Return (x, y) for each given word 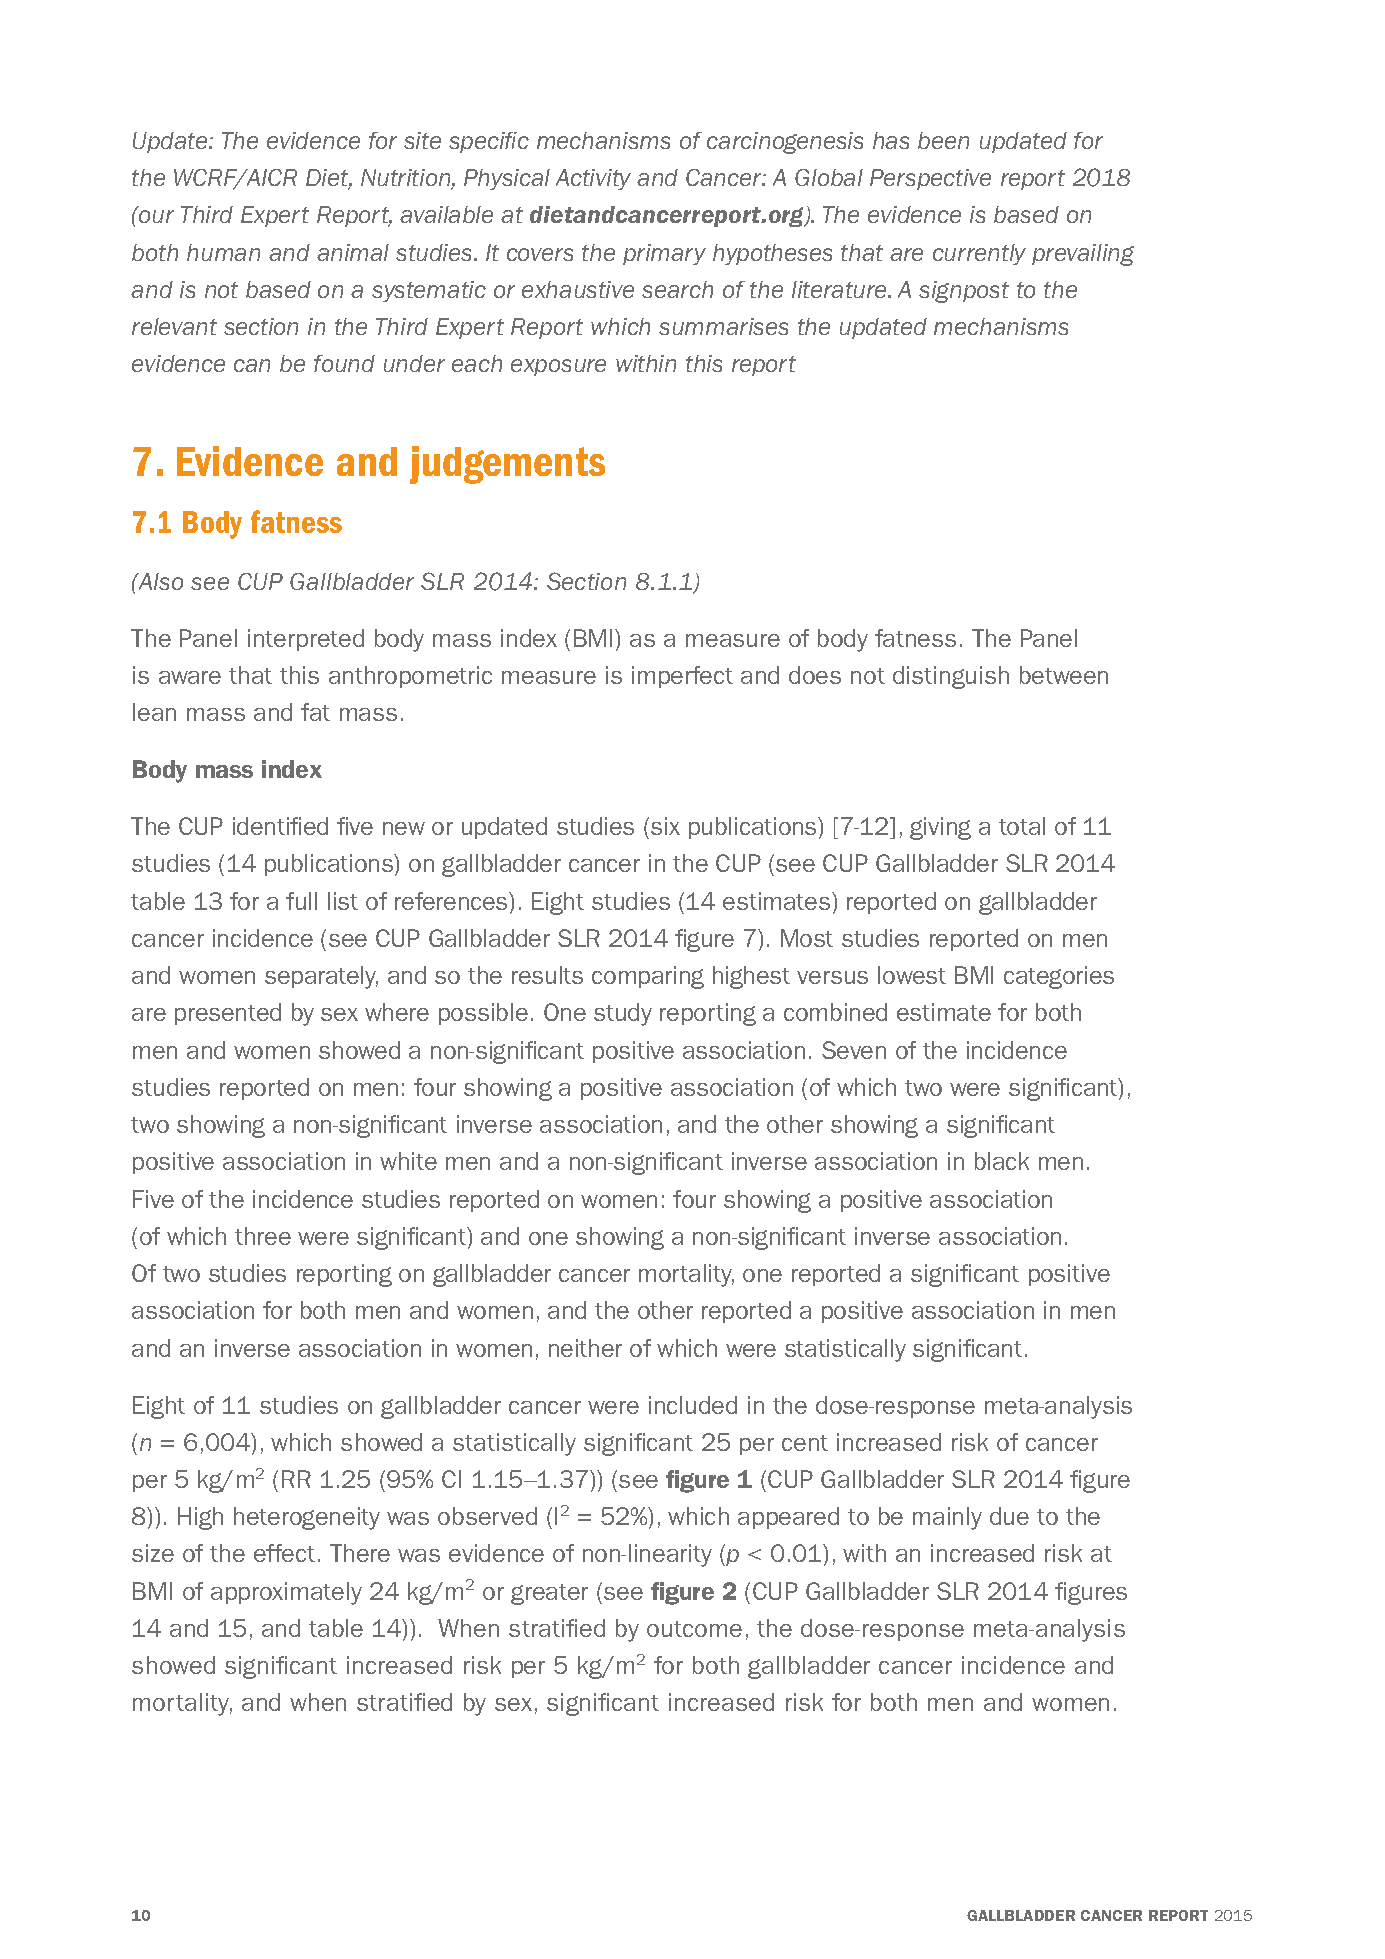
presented (228, 1014)
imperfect (682, 677)
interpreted (306, 640)
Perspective (930, 179)
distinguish (951, 677)
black (1002, 1161)
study (623, 1014)
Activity (593, 179)
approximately (286, 1593)
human (223, 252)
